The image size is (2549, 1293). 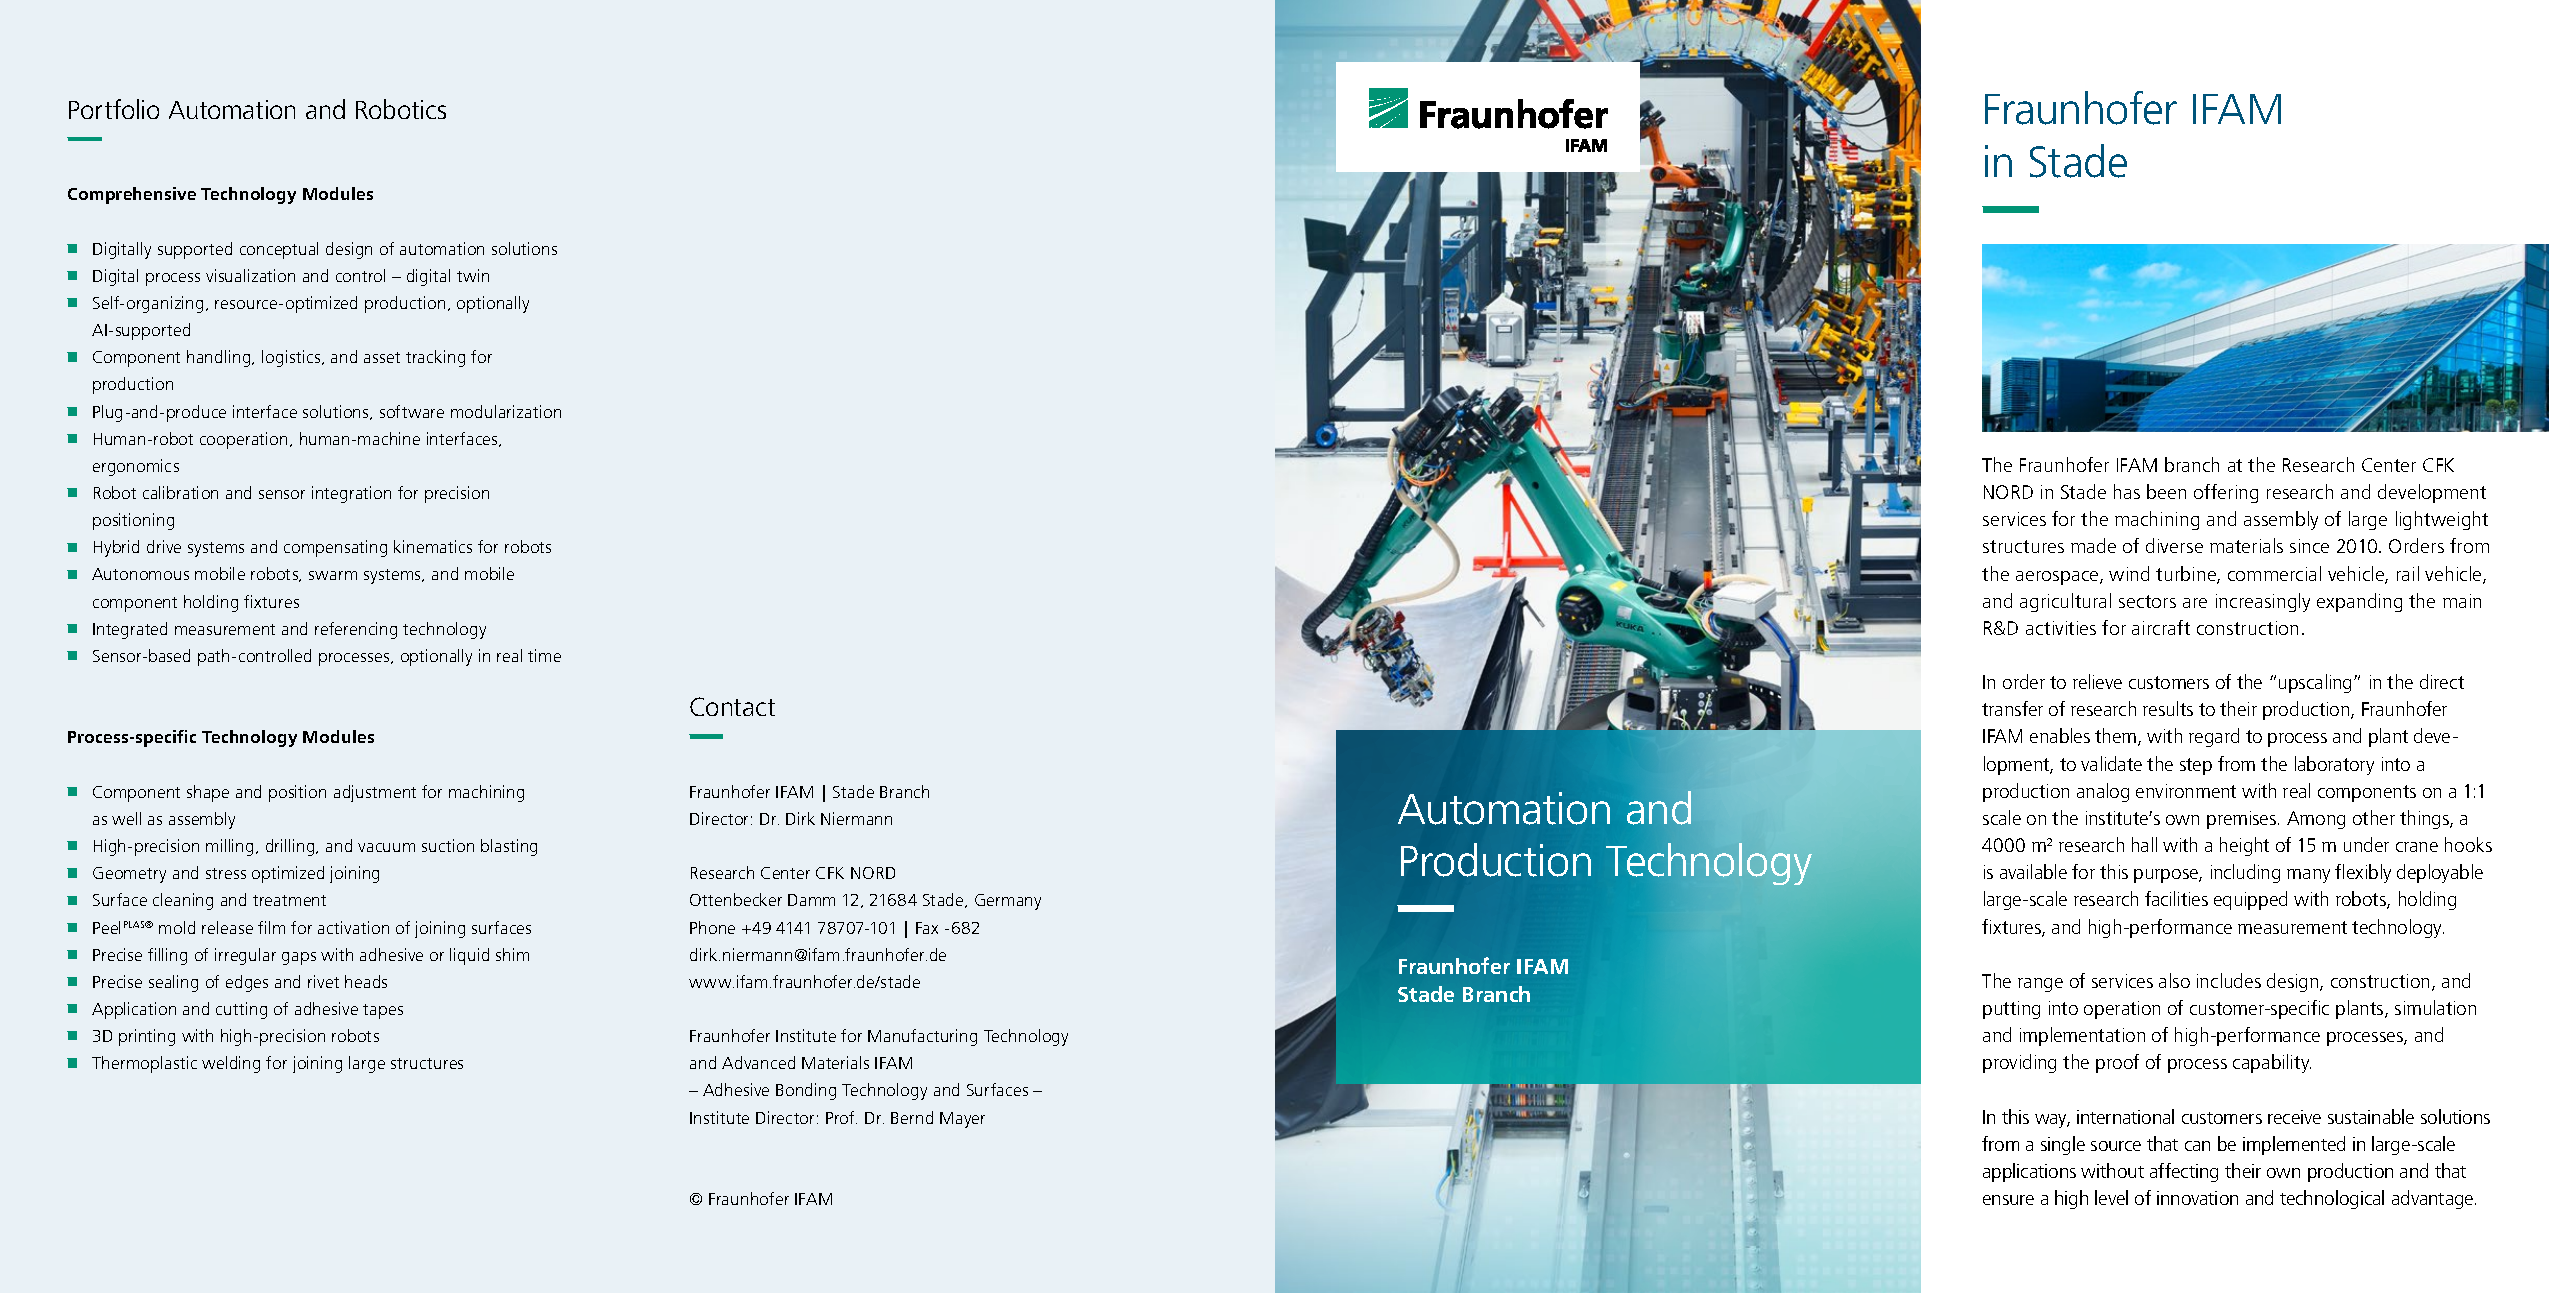 I want to click on has, so click(x=2127, y=491).
